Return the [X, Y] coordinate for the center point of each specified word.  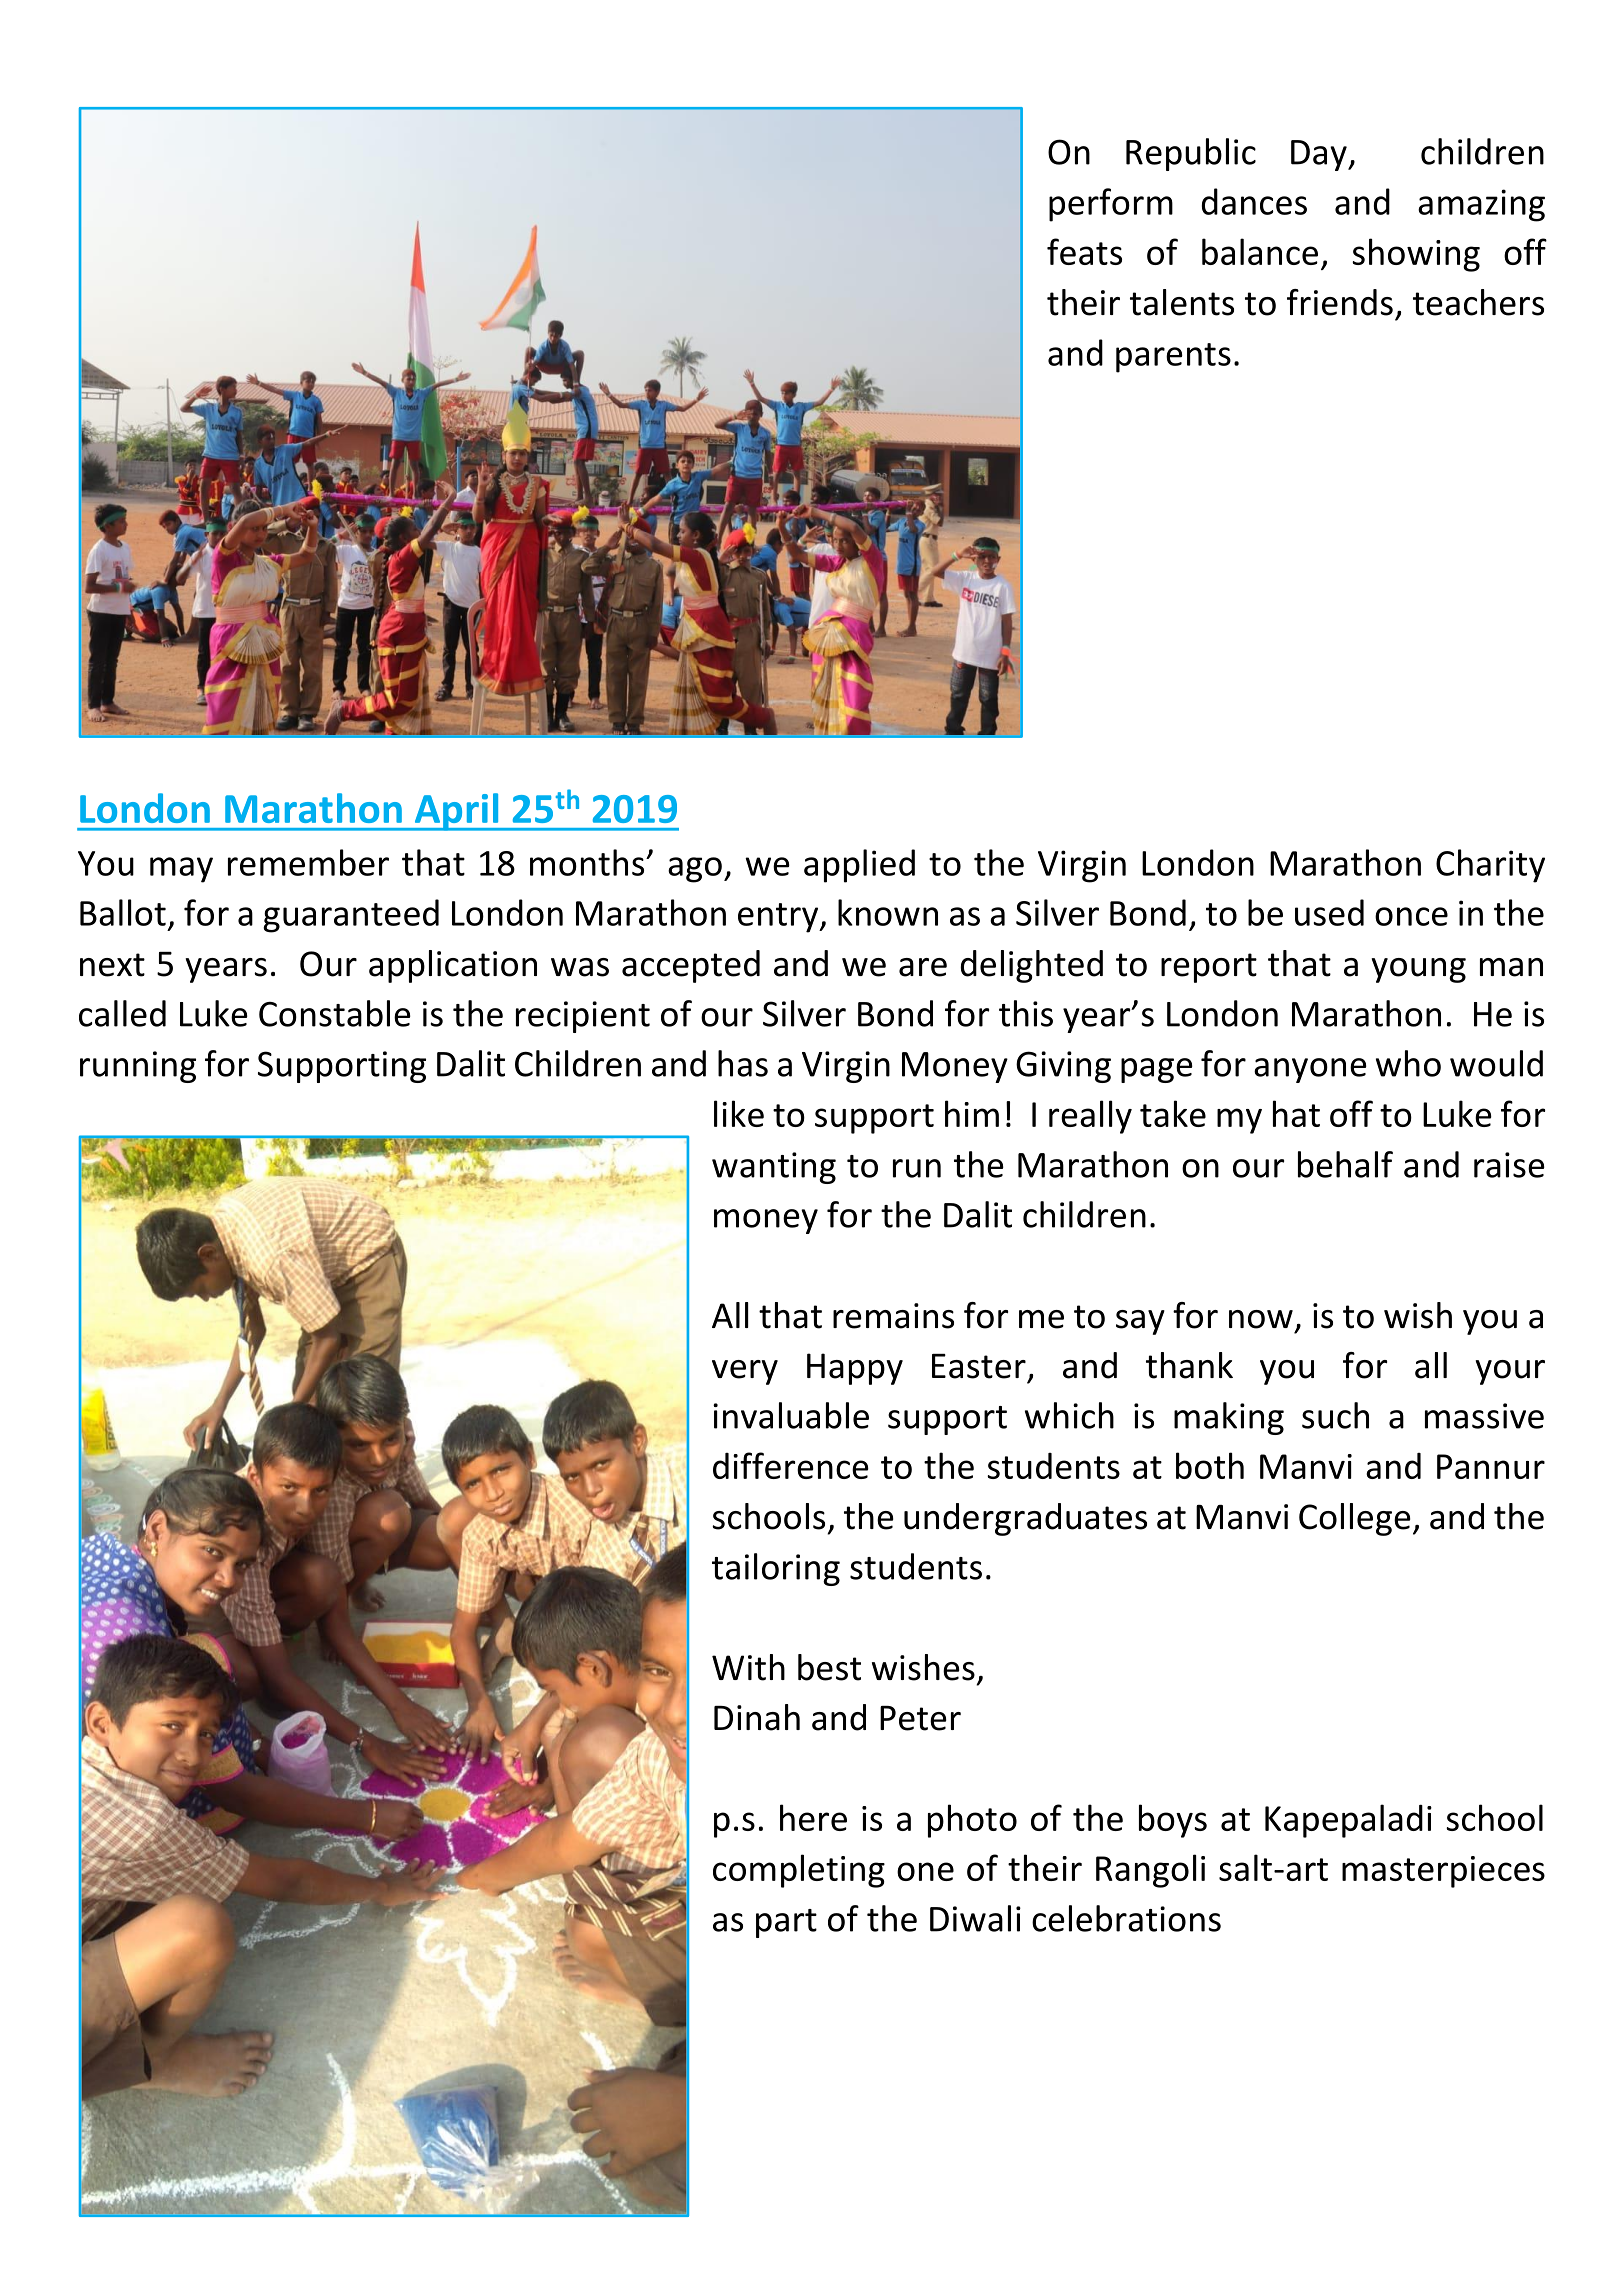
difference [791, 1465]
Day [1320, 155]
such [1335, 1415]
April [456, 812]
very [745, 1372]
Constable [335, 1013]
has [743, 1063]
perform [1111, 205]
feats [1084, 251]
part [786, 1923]
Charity [1490, 866]
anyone [1310, 1070]
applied [859, 866]
